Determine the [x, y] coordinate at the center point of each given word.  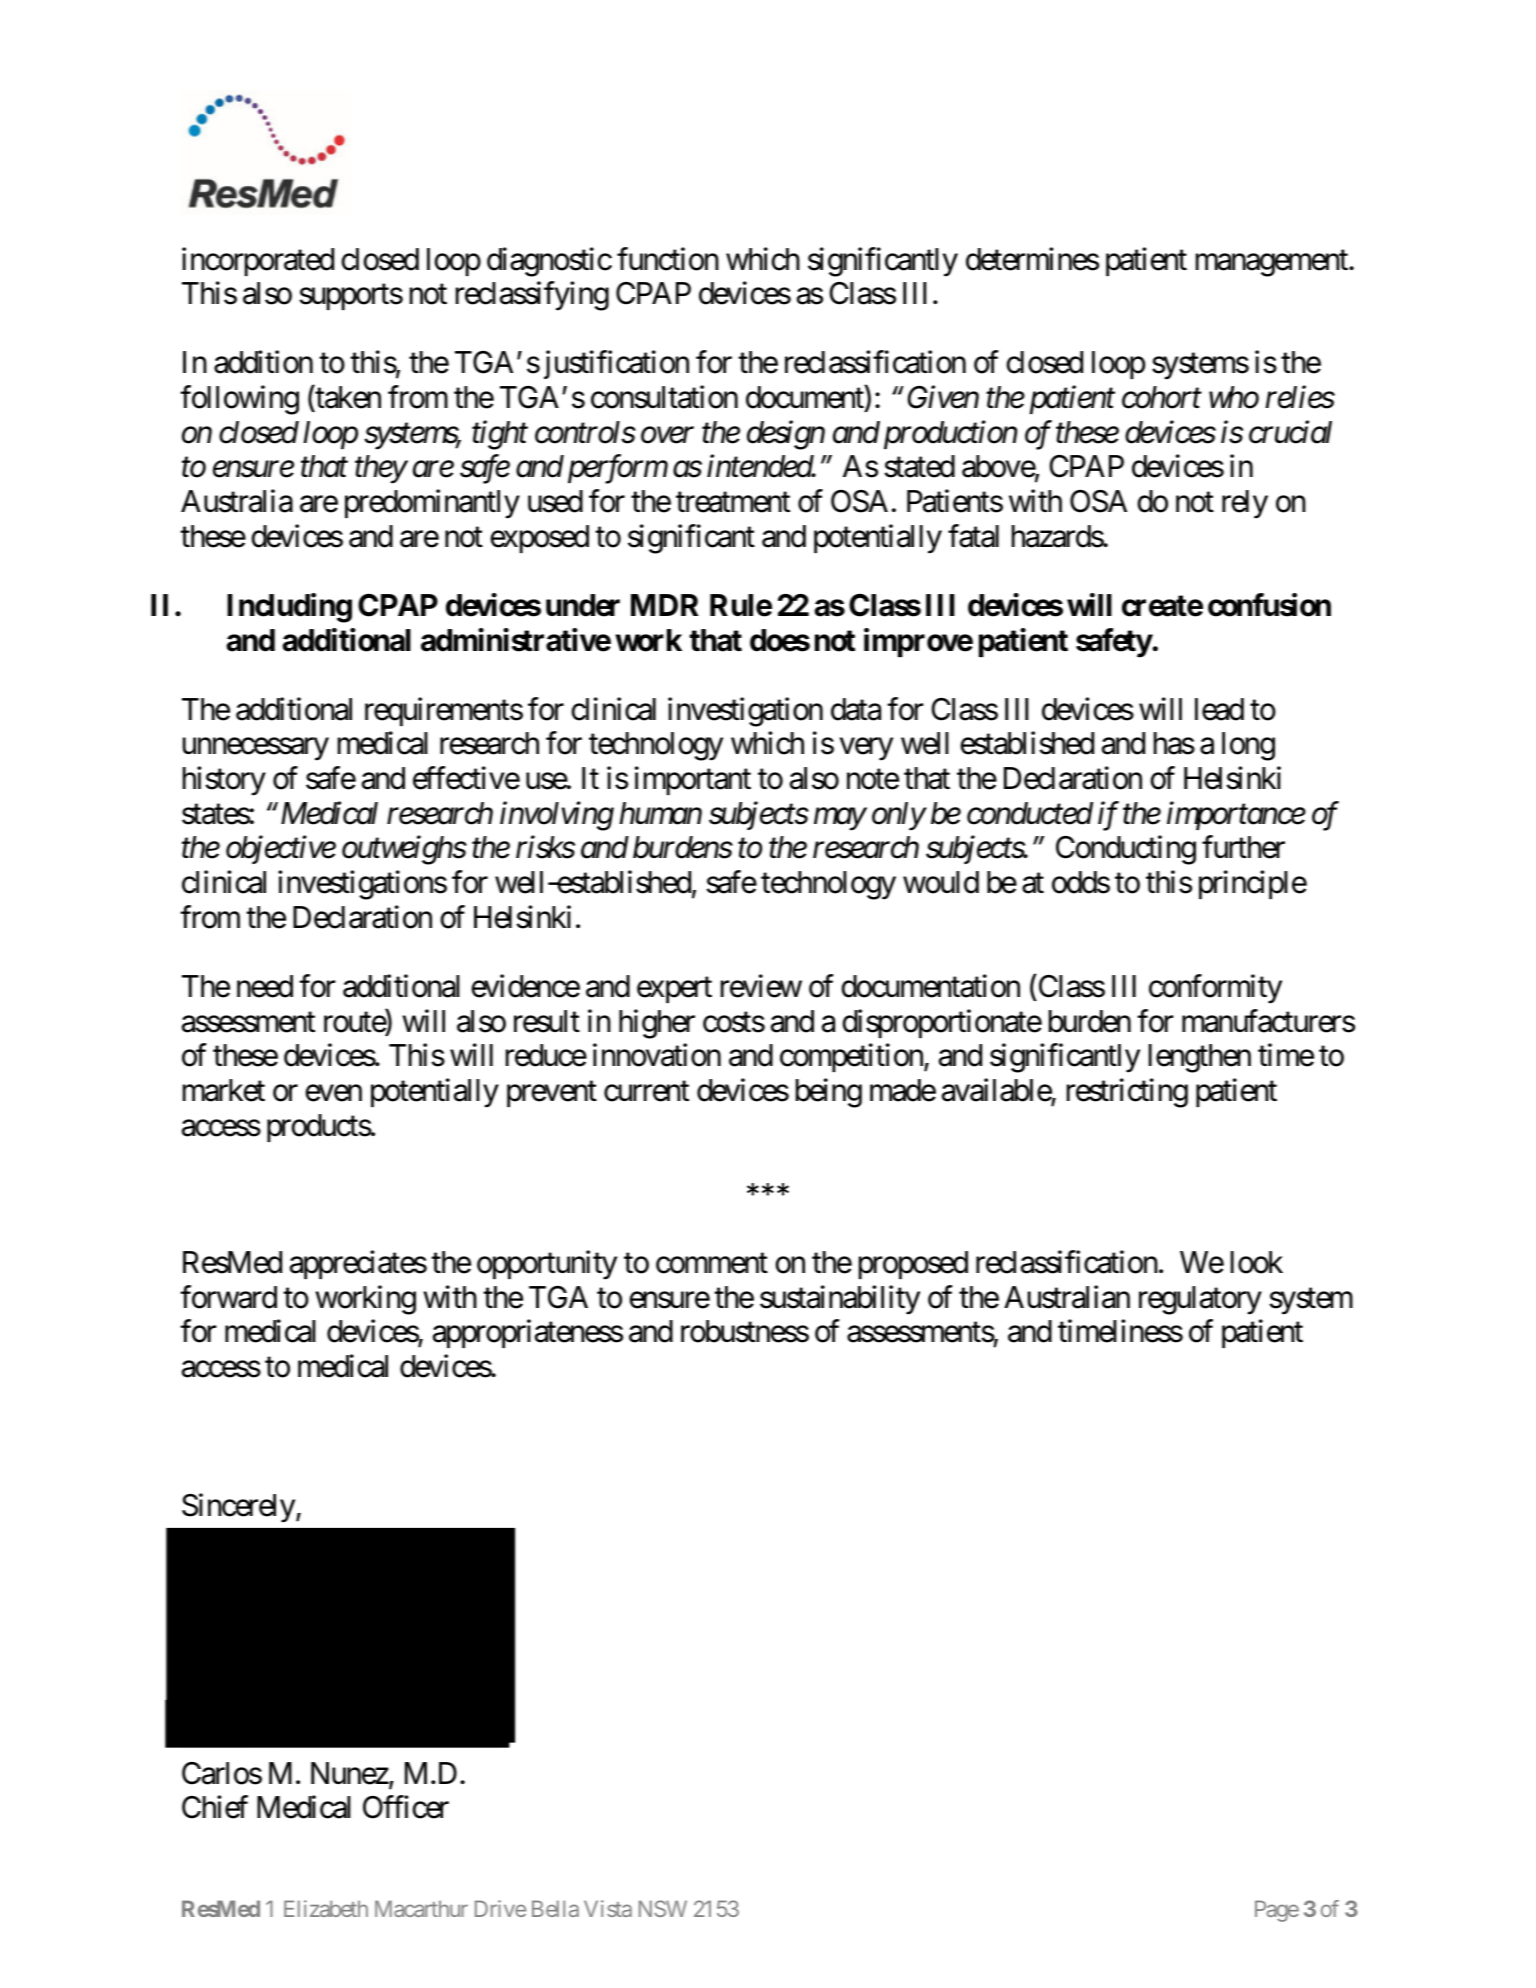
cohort [1162, 397]
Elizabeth [326, 1908]
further [1243, 847]
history [224, 781]
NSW [663, 1908]
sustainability [840, 1300]
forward [228, 1297]
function [668, 259]
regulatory [1200, 1300]
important [693, 781]
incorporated [258, 261]
